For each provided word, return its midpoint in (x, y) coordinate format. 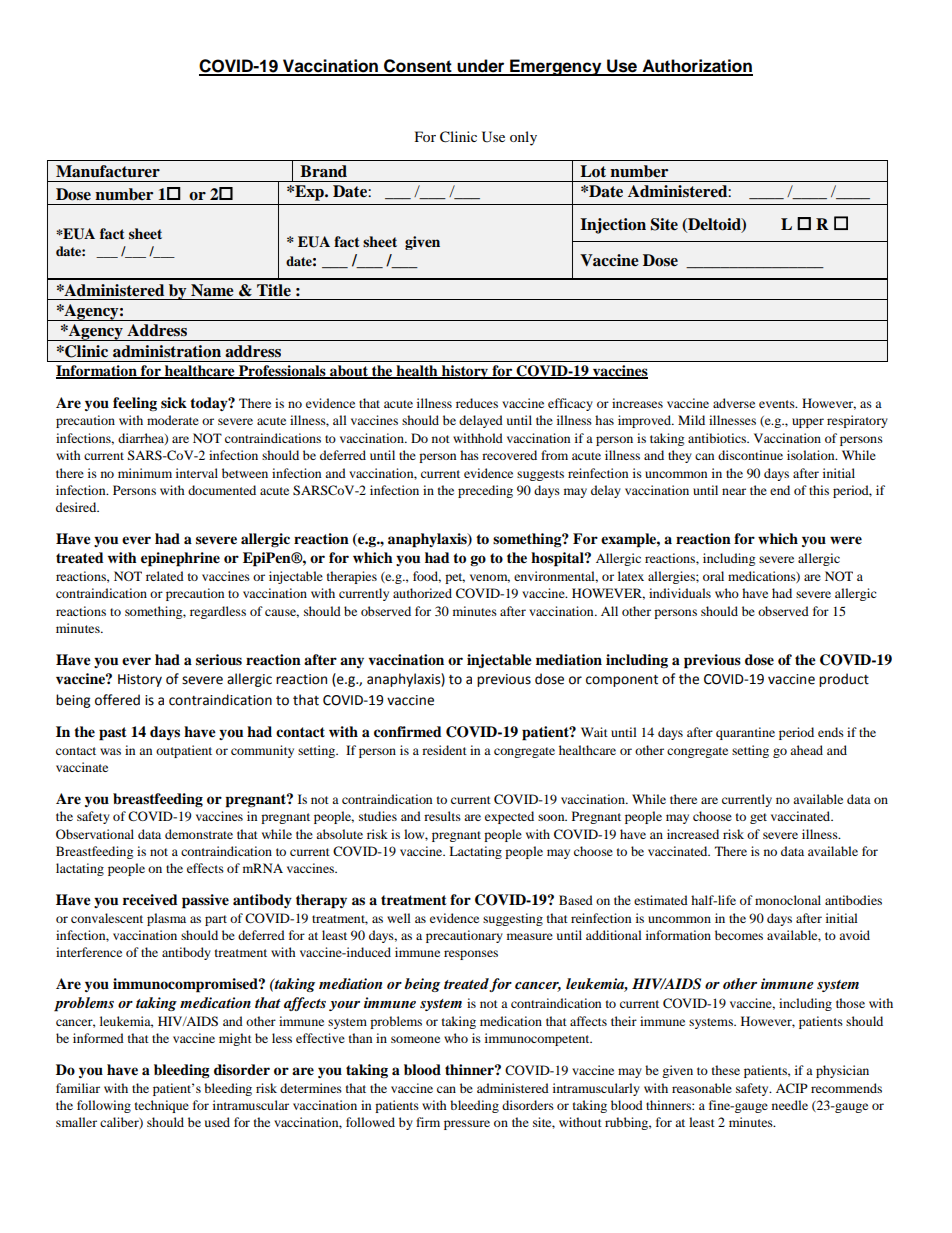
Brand (323, 171)
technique (162, 1106)
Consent (418, 67)
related (165, 576)
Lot (593, 171)
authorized (422, 593)
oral (713, 576)
